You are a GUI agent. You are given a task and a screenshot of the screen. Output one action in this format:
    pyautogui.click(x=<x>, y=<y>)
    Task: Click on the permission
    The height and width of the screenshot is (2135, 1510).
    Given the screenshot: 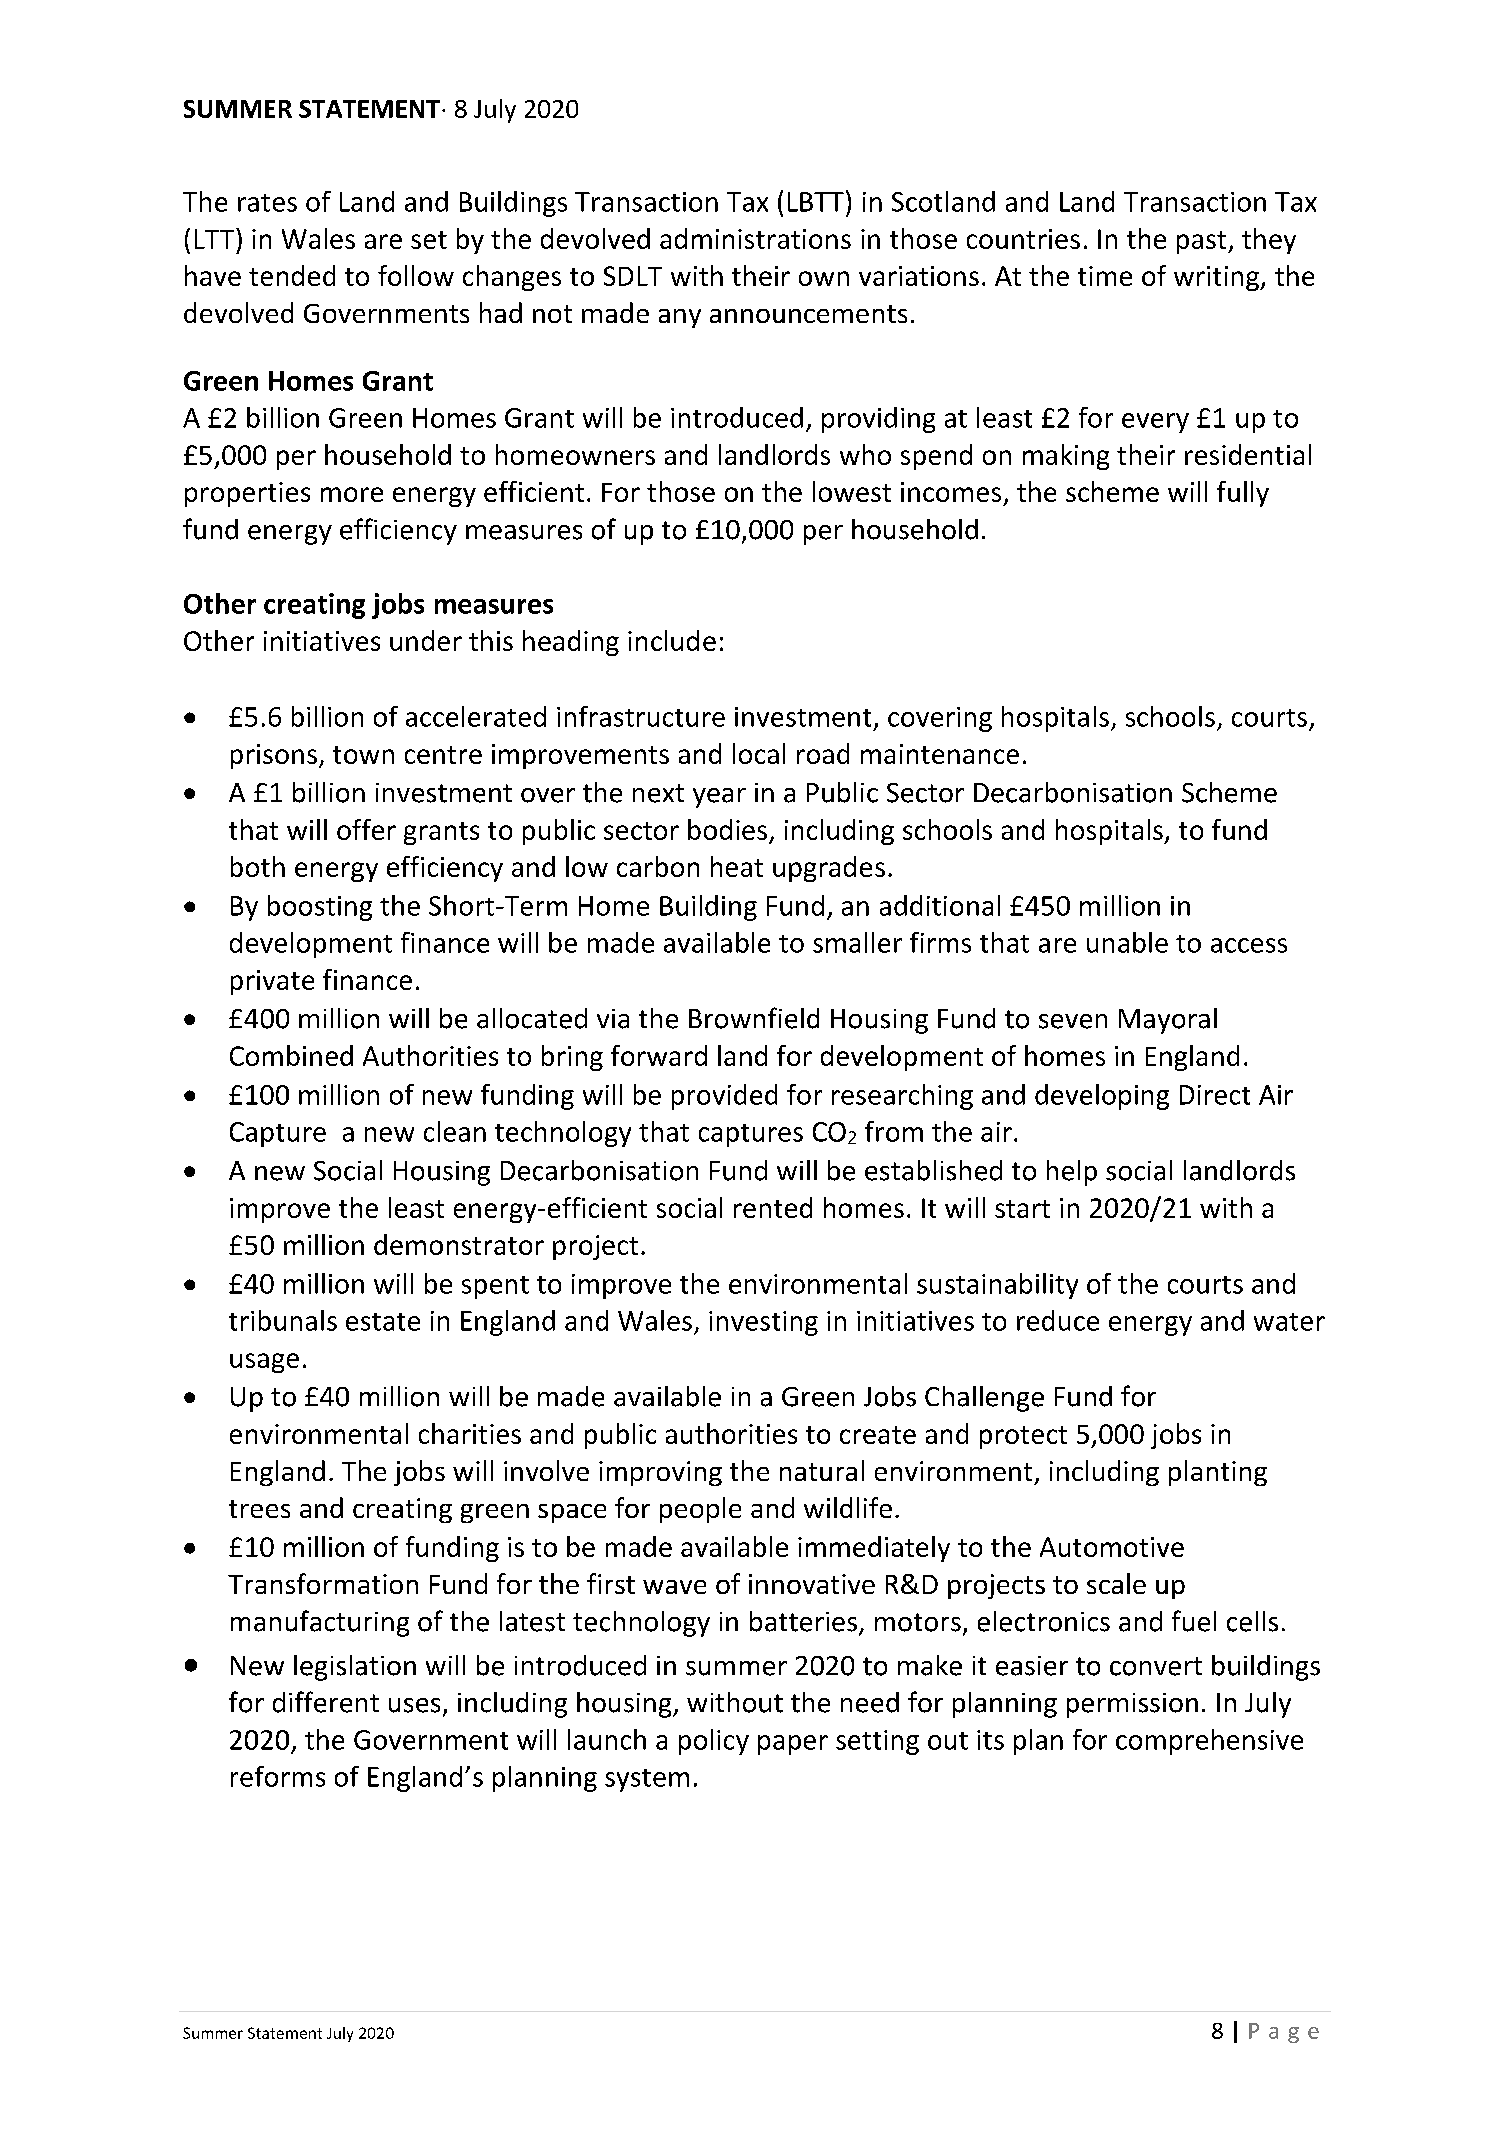 What is the action you would take?
    pyautogui.click(x=1132, y=1705)
